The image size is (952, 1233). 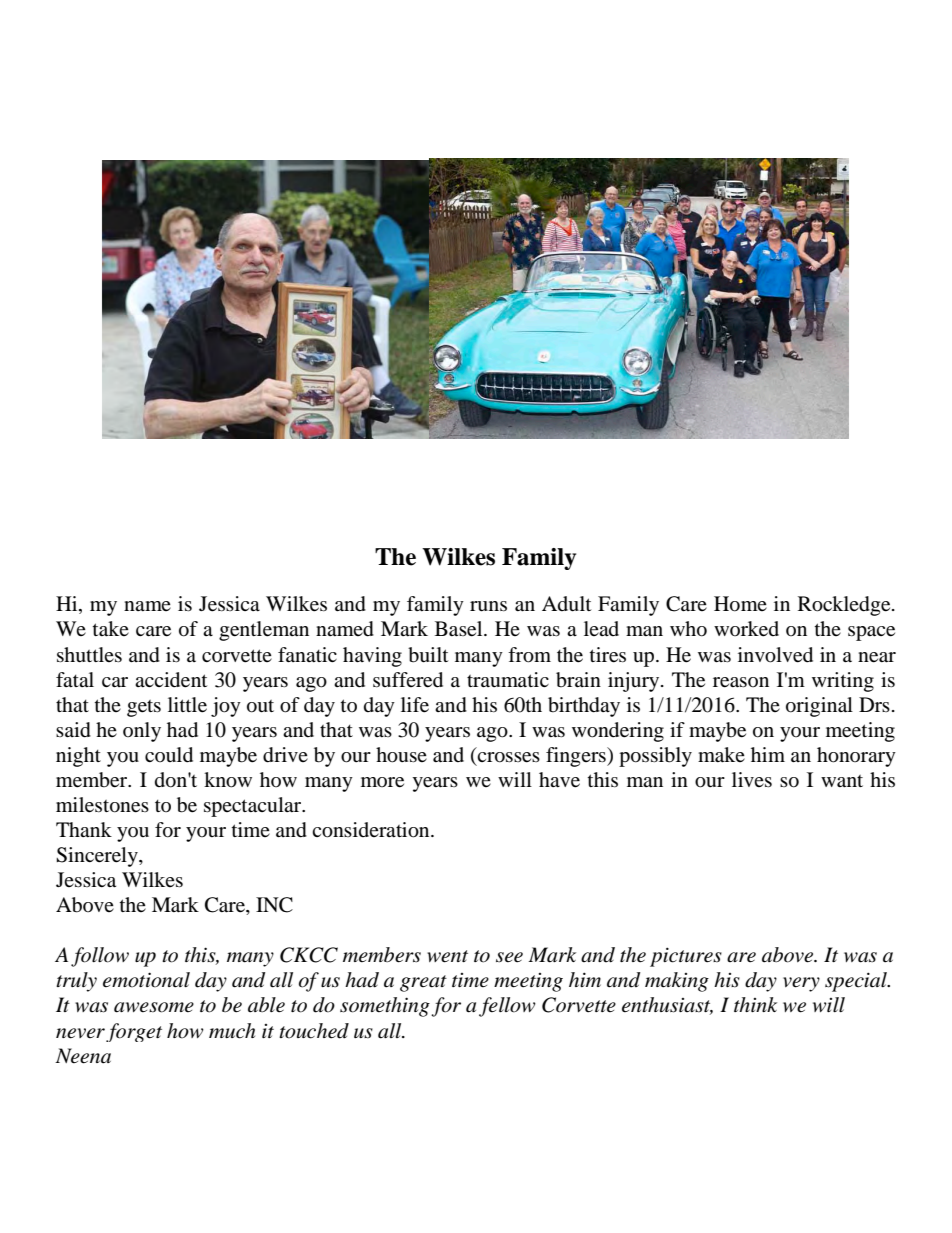 What do you see at coordinates (488, 606) in the image?
I see `runs` at bounding box center [488, 606].
